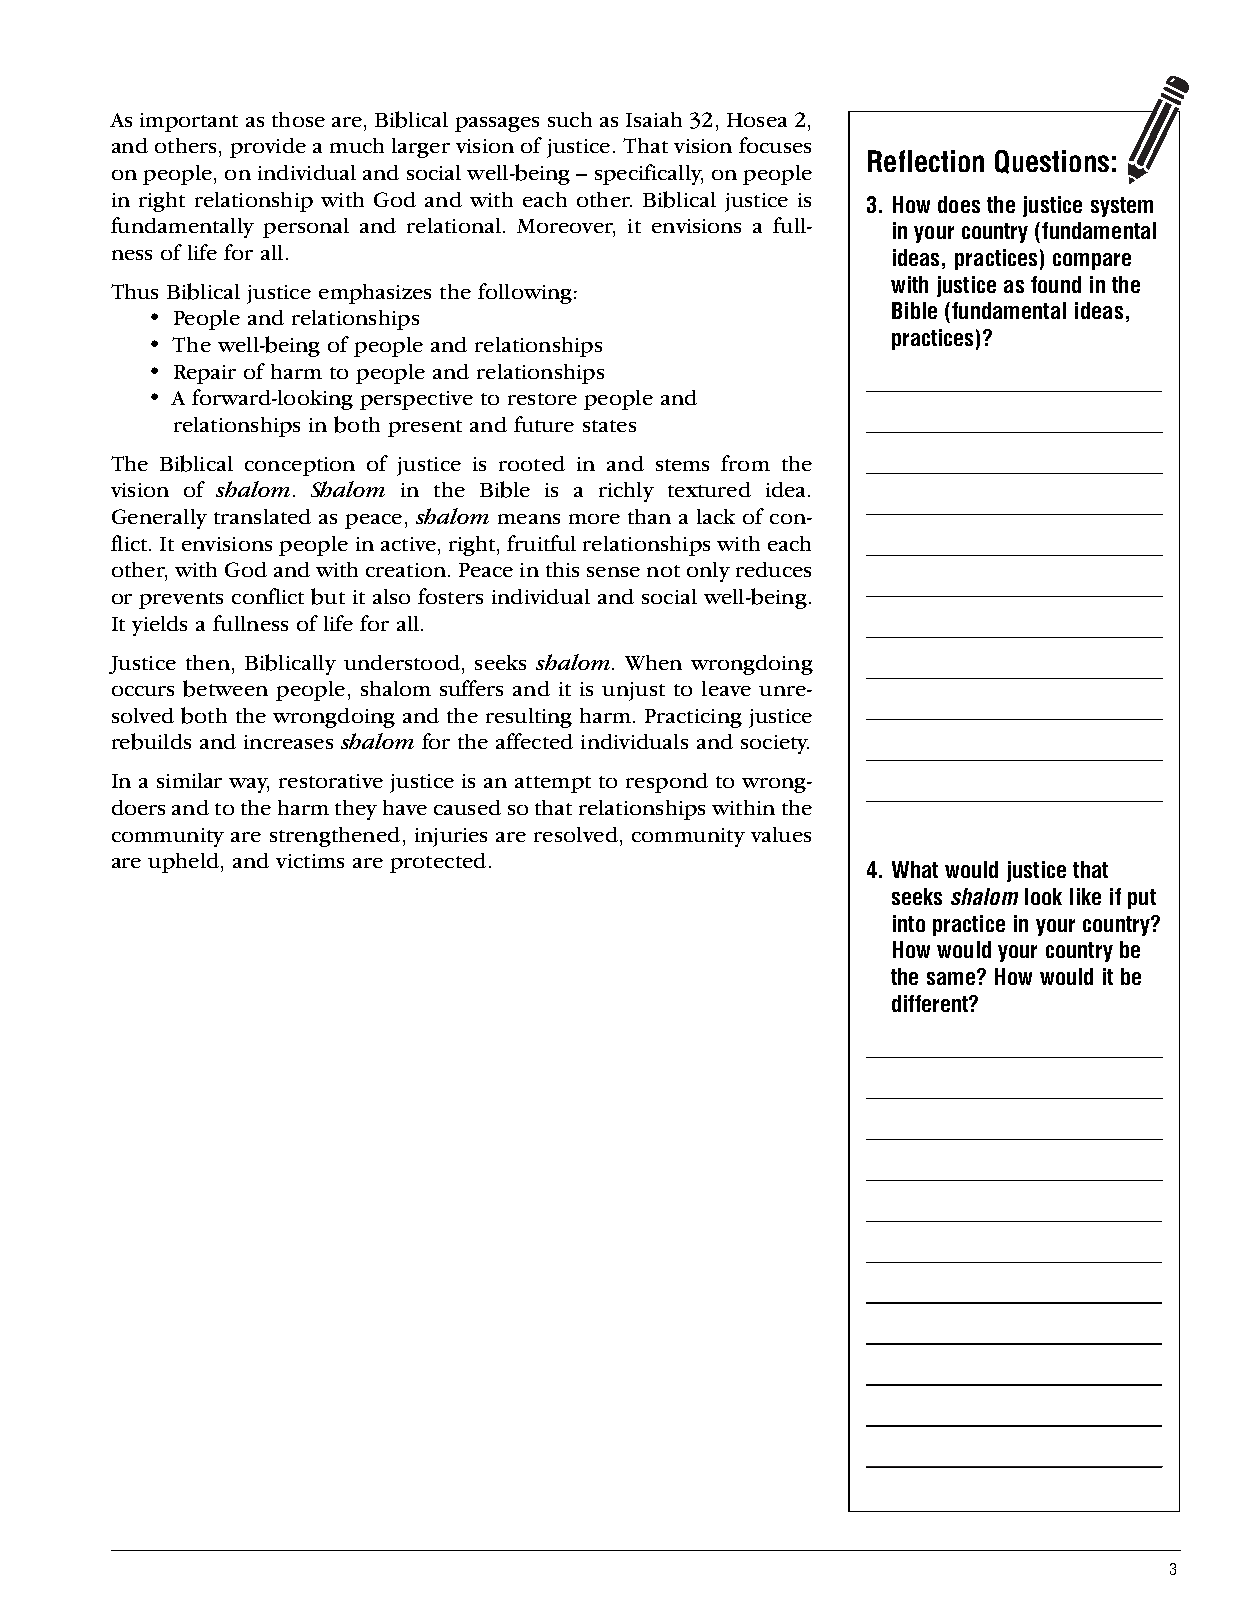  Describe the element at coordinates (663, 571) in the page. I see `not` at that location.
